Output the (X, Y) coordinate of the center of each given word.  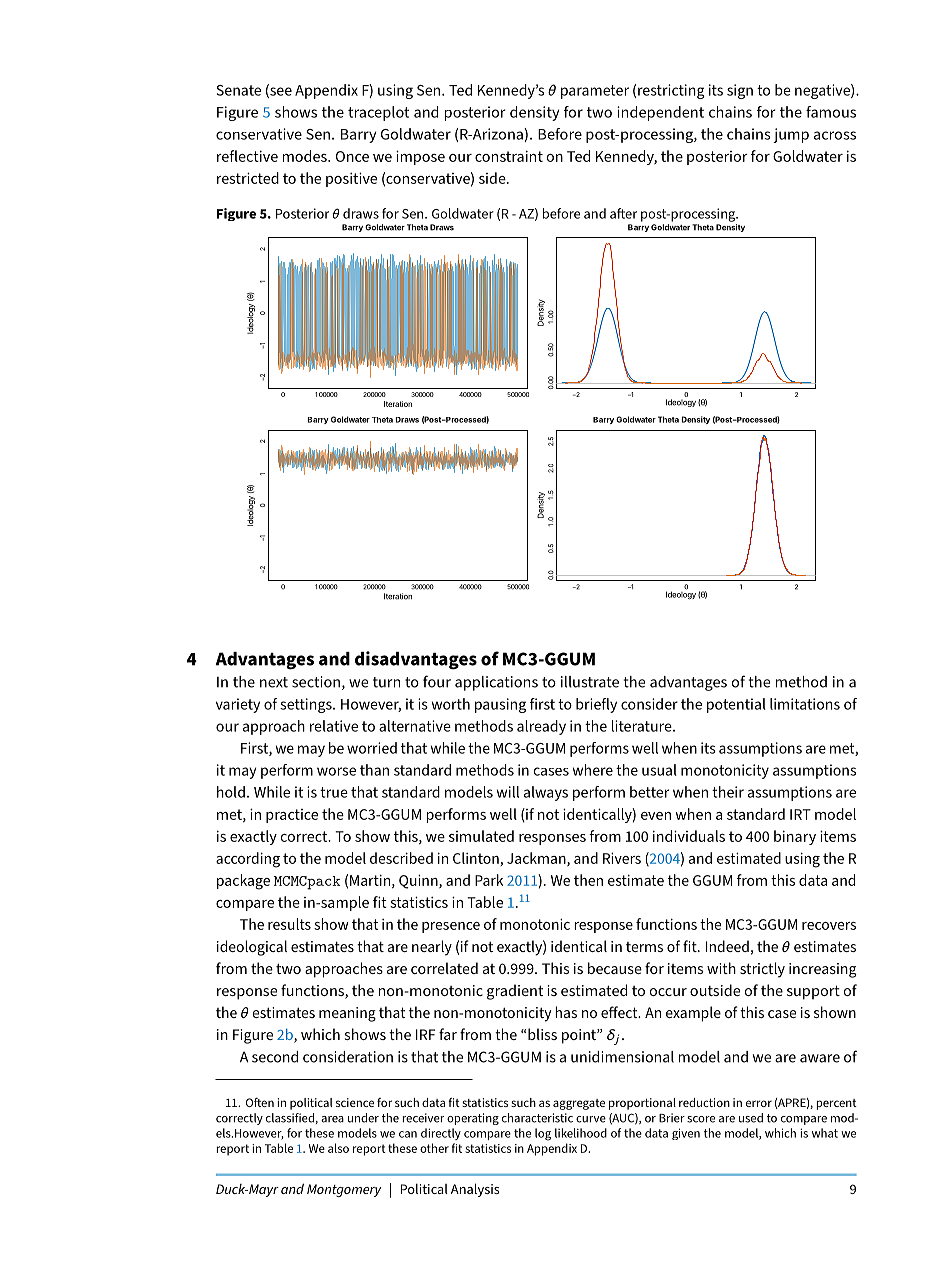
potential (736, 705)
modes (306, 156)
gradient (515, 992)
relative (334, 726)
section (316, 682)
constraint (509, 156)
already (541, 727)
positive (351, 179)
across (835, 135)
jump (791, 135)
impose (420, 157)
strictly (762, 970)
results (289, 924)
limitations (805, 704)
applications (496, 683)
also (338, 1148)
